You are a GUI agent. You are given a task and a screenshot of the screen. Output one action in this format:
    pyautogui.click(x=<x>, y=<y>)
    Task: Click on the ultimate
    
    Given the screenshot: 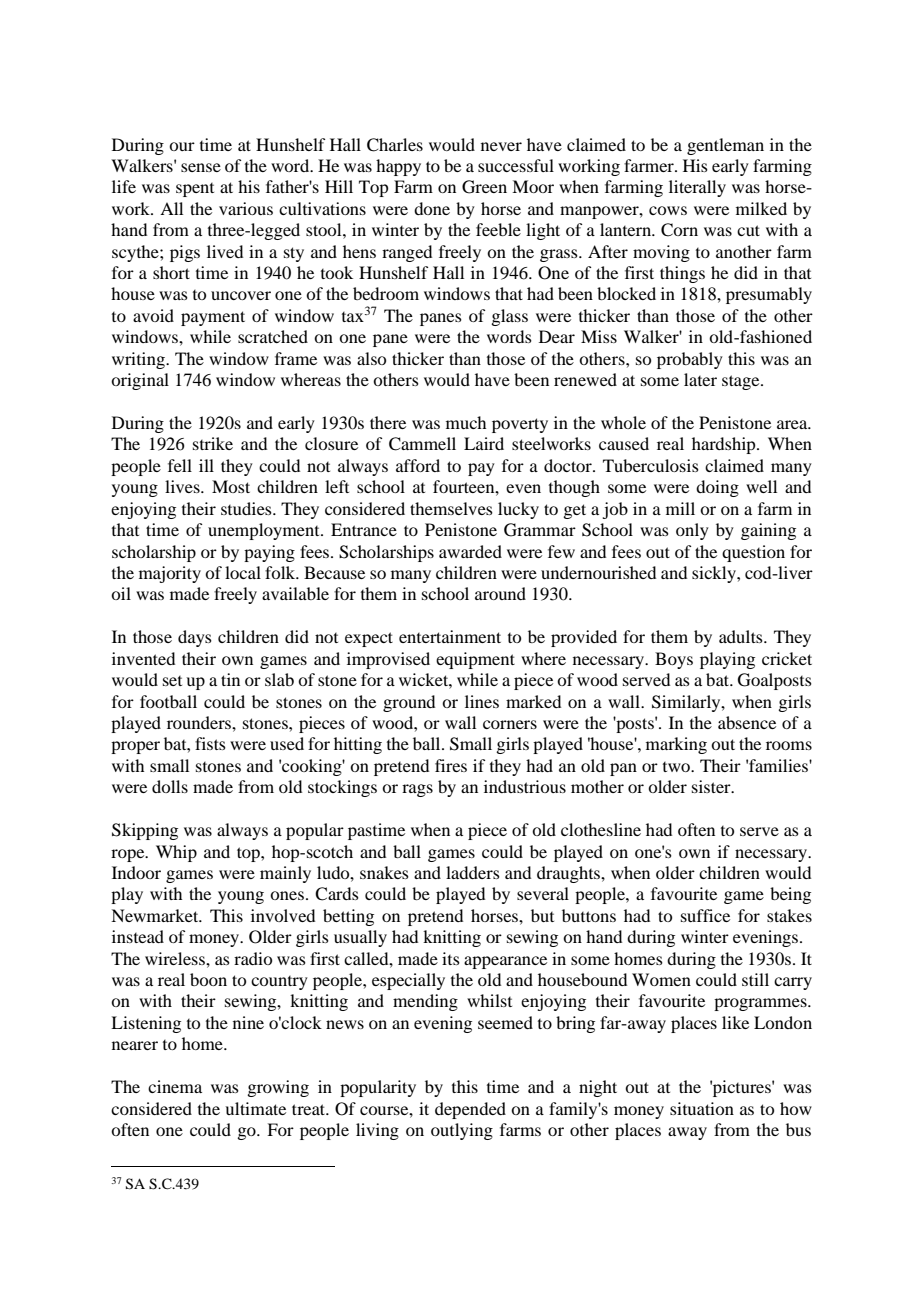 What is the action you would take?
    pyautogui.click(x=255, y=1108)
